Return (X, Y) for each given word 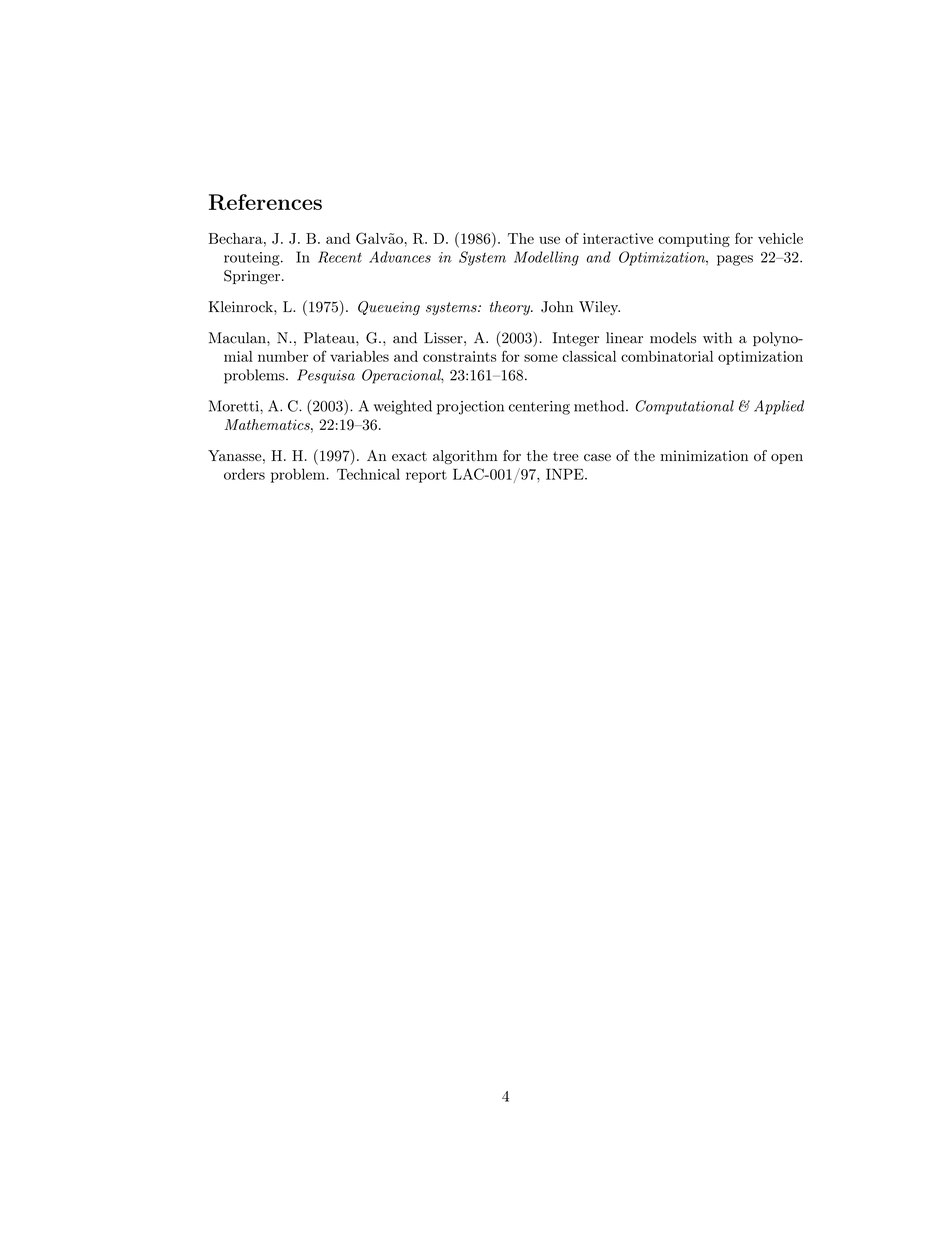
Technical (368, 474)
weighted (403, 407)
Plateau (330, 338)
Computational (684, 407)
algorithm (465, 457)
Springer (252, 277)
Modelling (546, 258)
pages (735, 260)
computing (694, 240)
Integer (576, 339)
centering (539, 408)
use (549, 240)
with (717, 338)
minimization (704, 455)
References (265, 202)
